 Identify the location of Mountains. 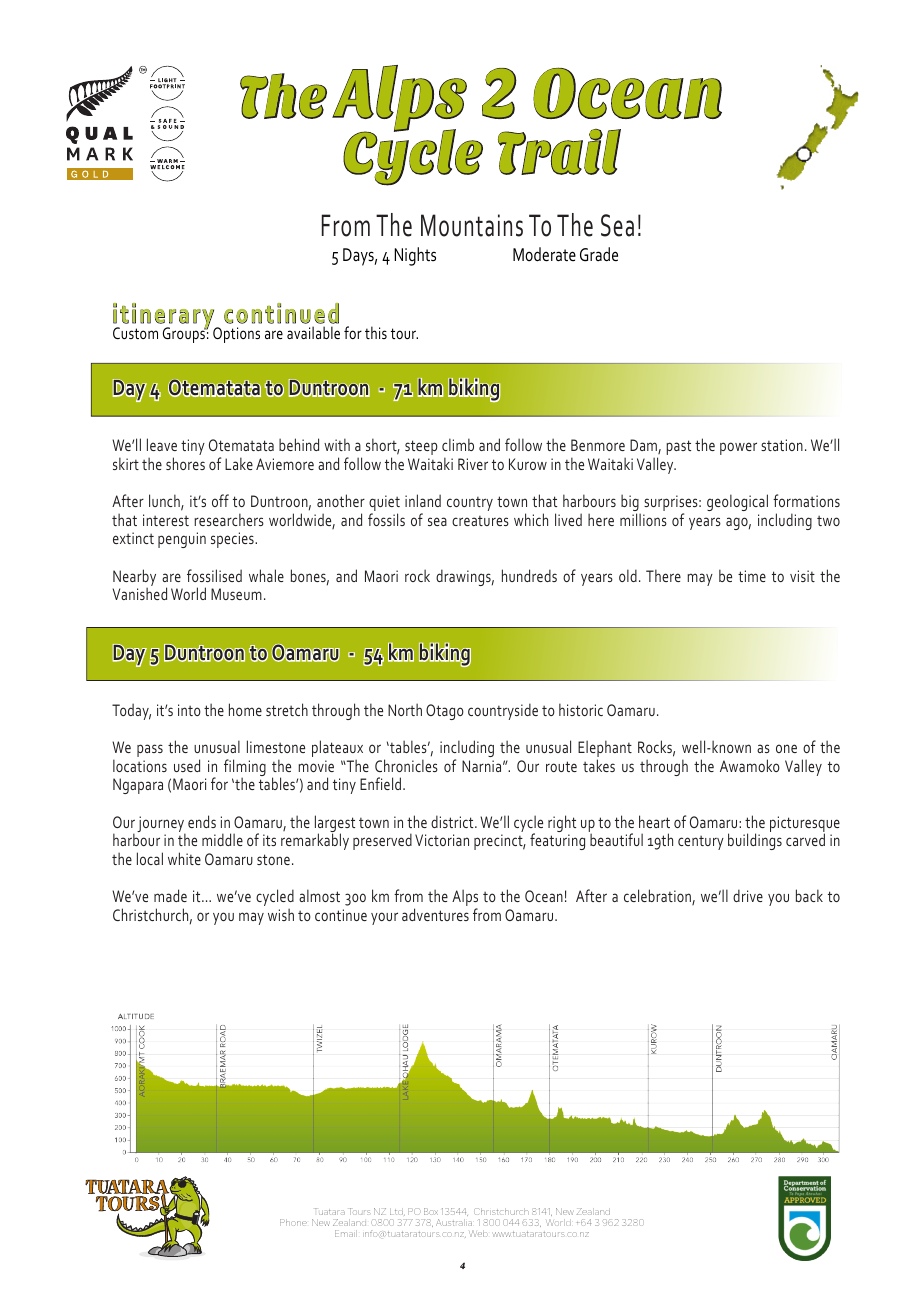
(472, 225).
